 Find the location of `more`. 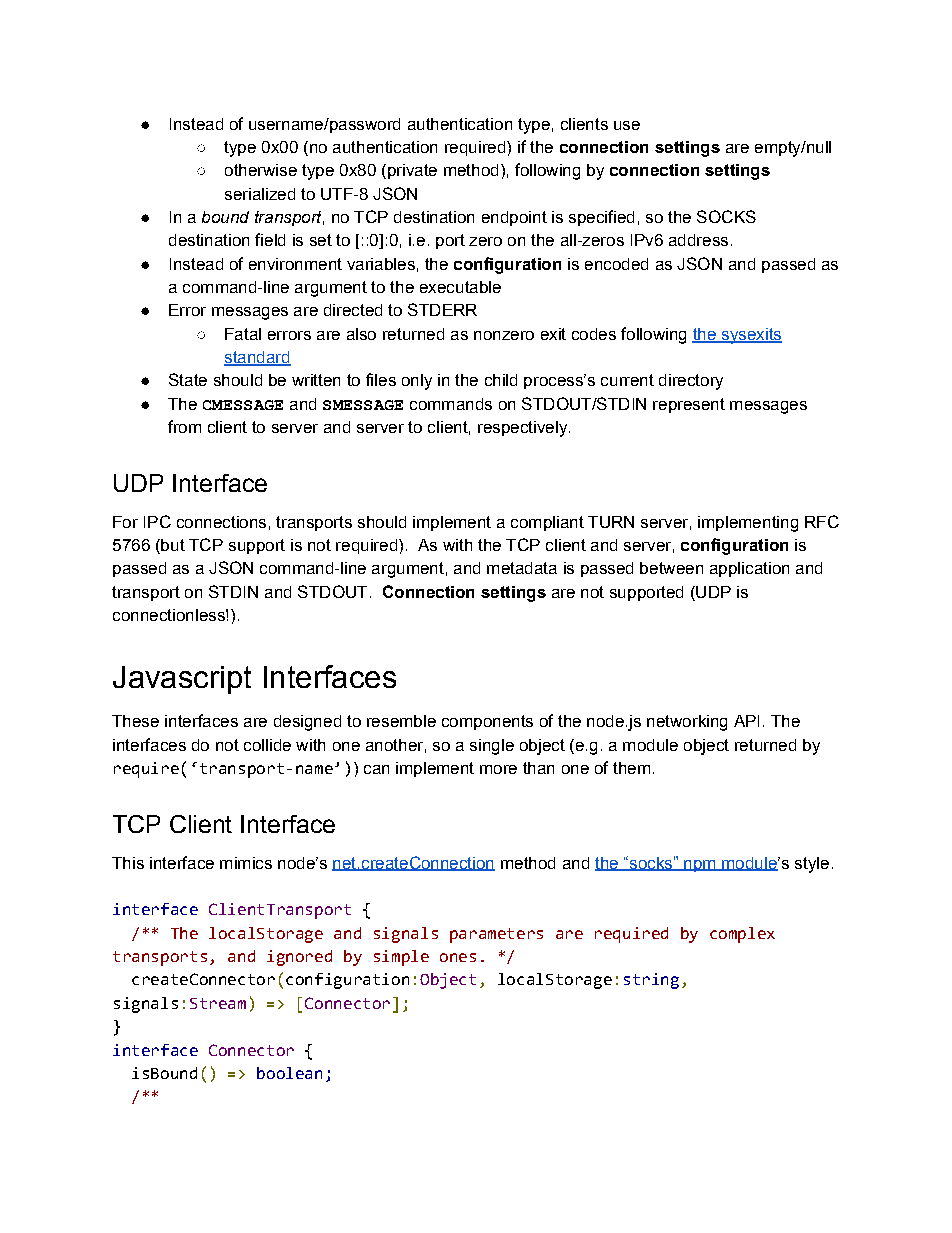

more is located at coordinates (498, 769).
